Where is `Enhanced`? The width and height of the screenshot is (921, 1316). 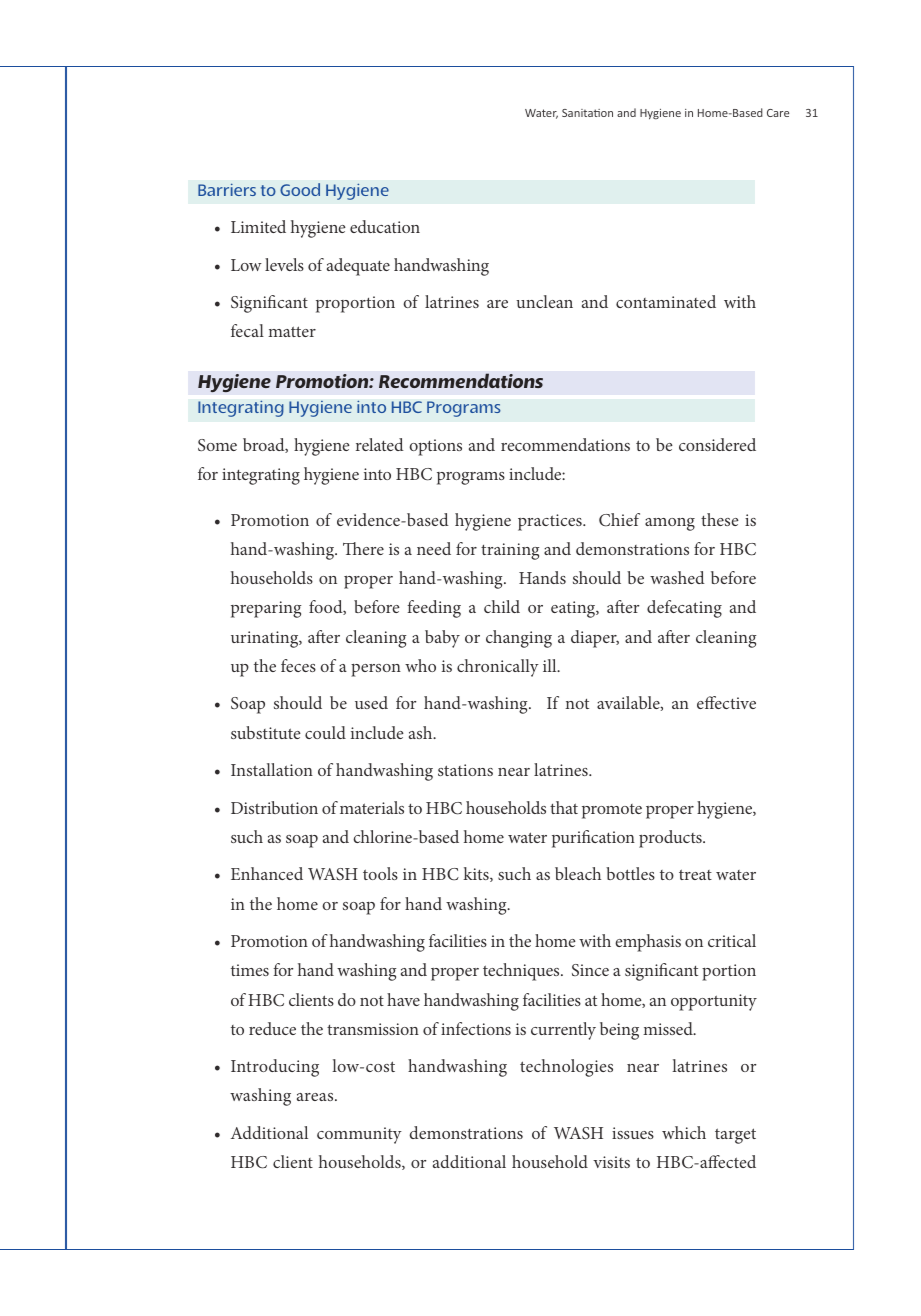 Enhanced is located at coordinates (267, 873).
